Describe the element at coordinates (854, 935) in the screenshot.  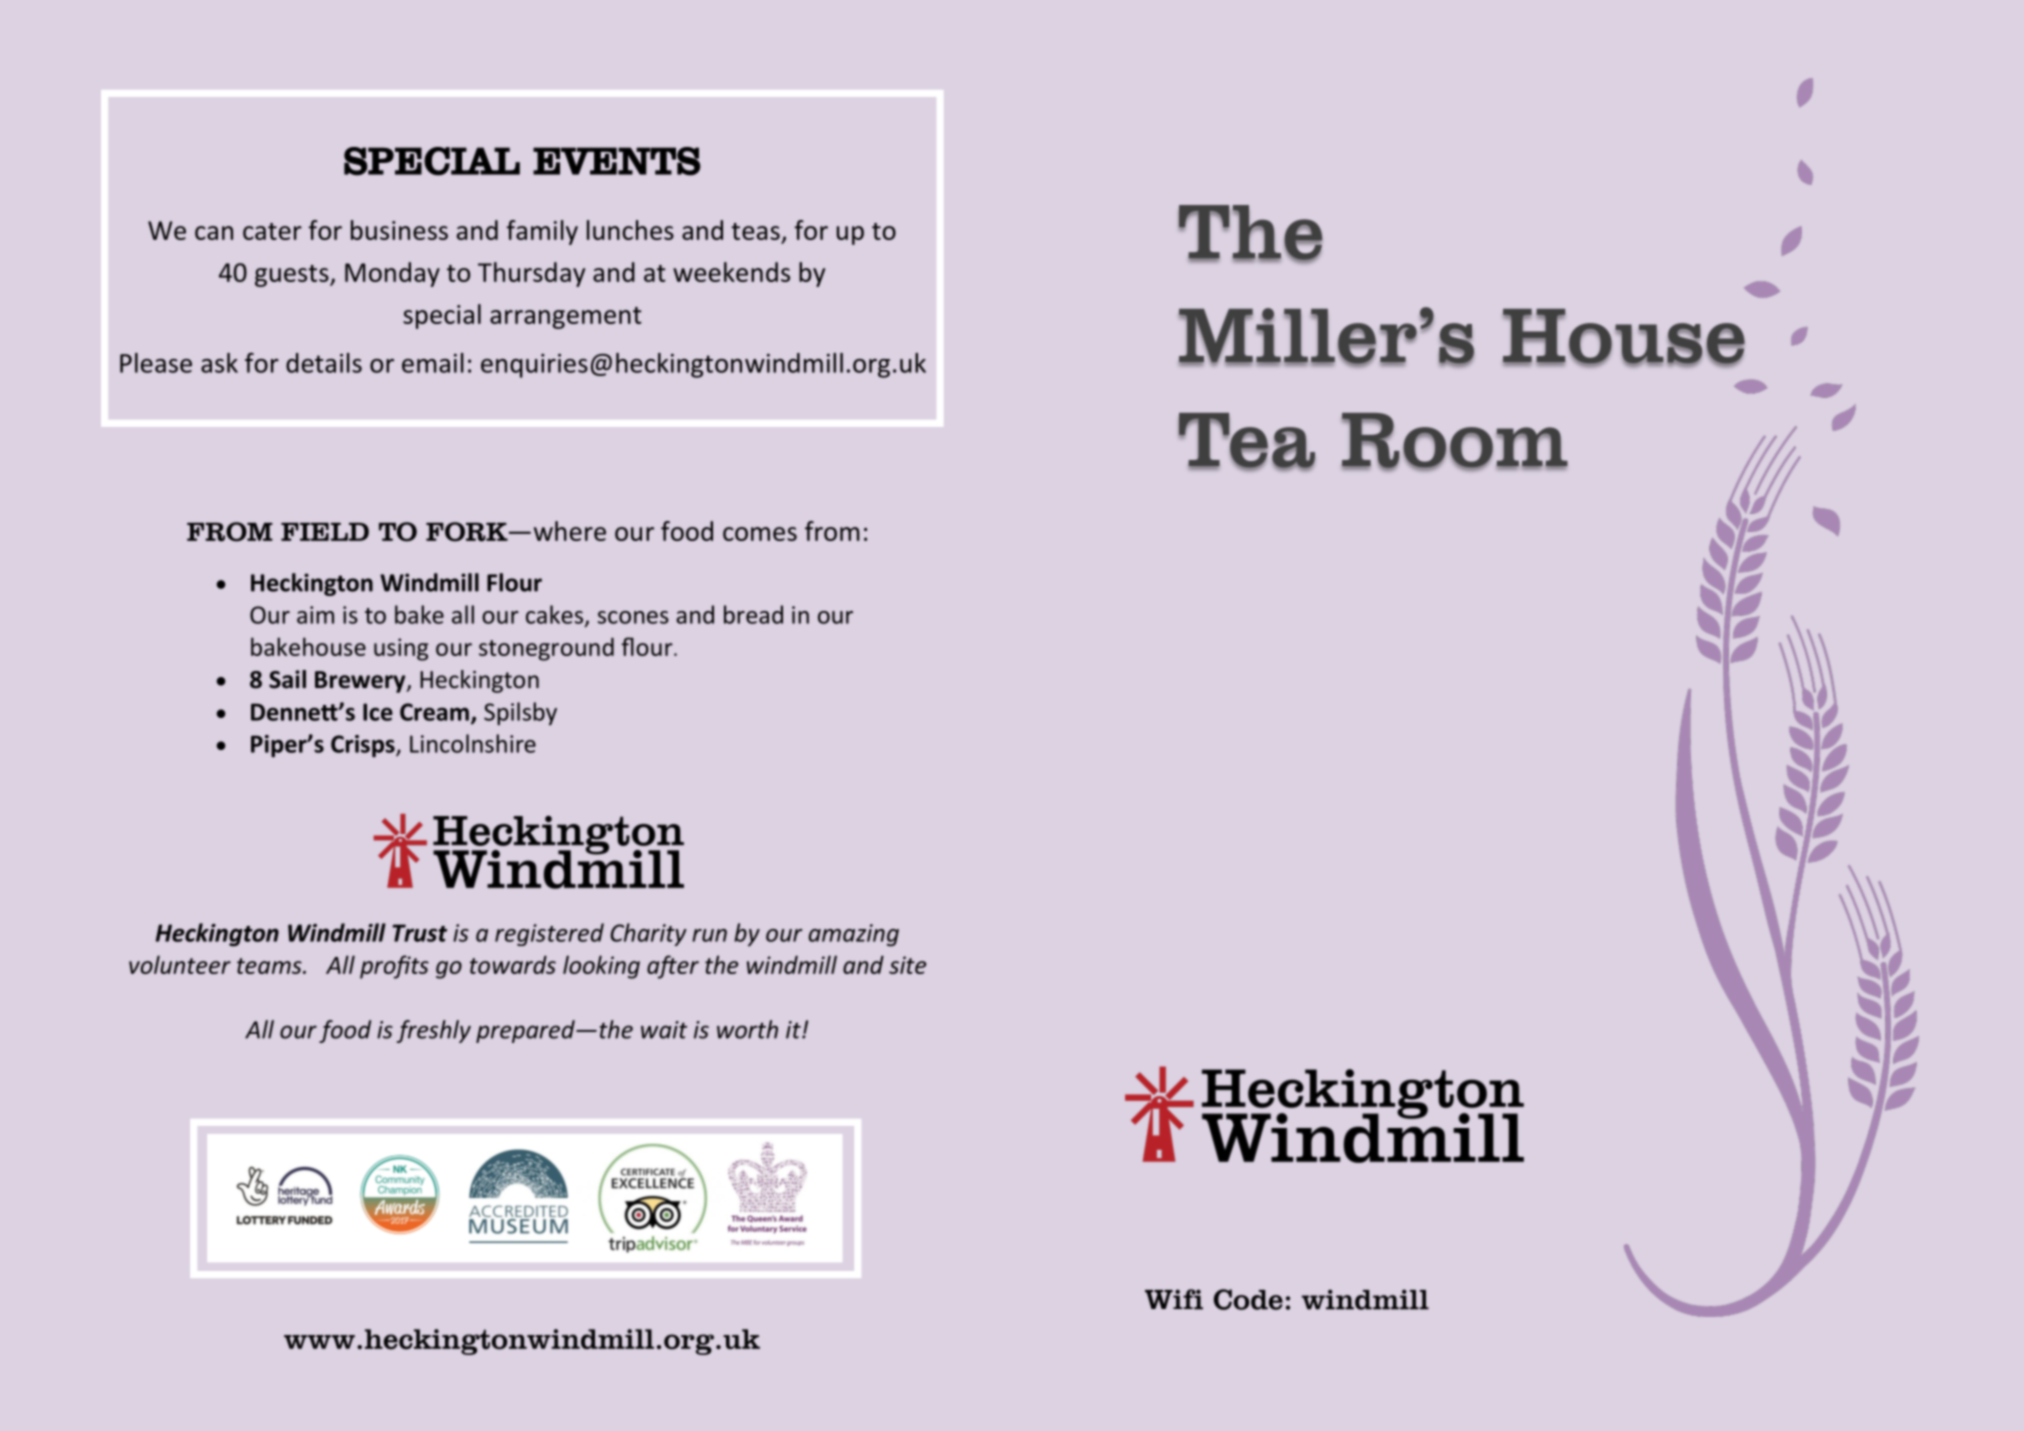
I see `amazing` at that location.
